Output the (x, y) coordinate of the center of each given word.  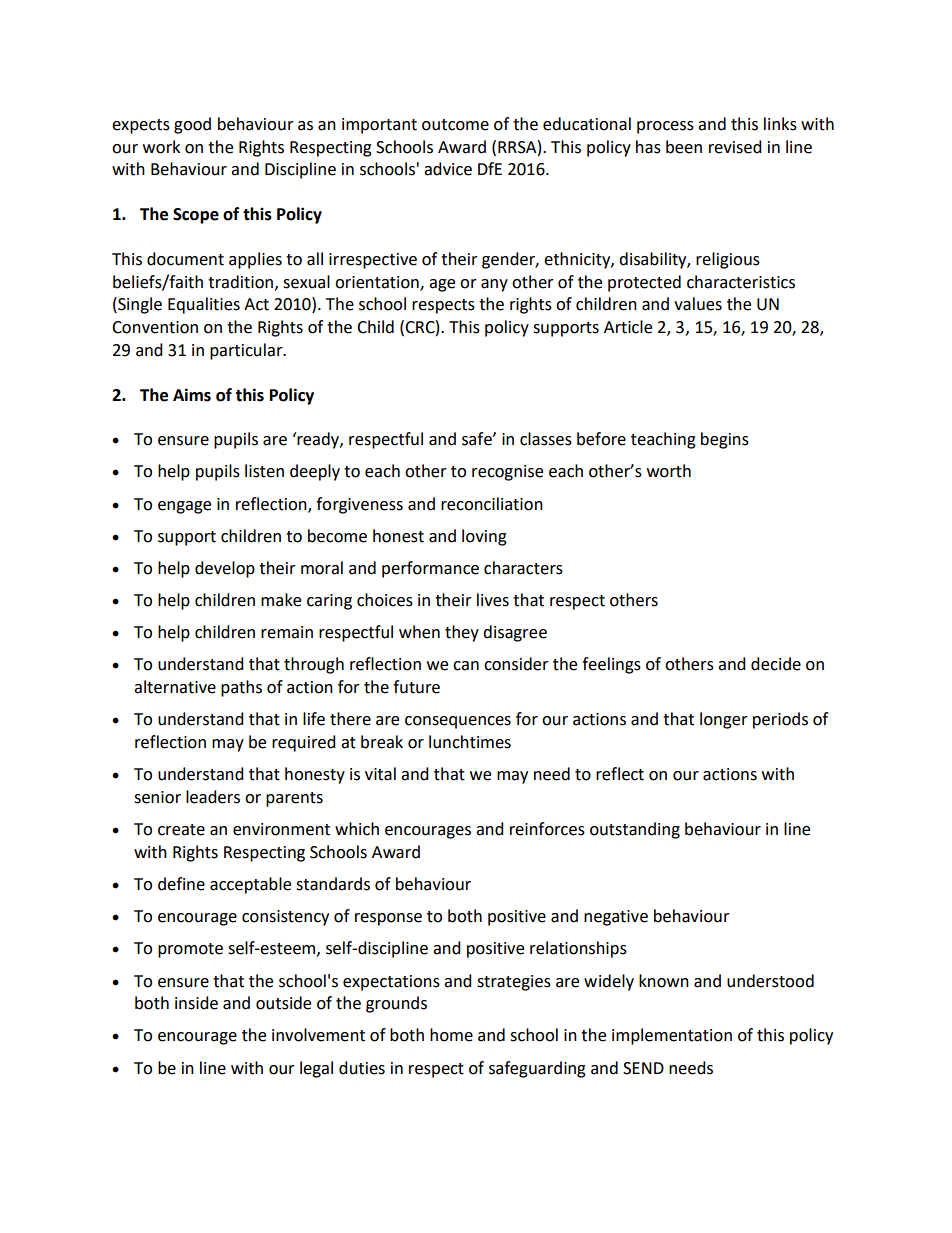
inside (196, 1003)
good (192, 125)
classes (546, 439)
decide (776, 664)
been (684, 147)
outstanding (635, 830)
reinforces (547, 829)
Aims (192, 395)
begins (725, 440)
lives (493, 600)
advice (448, 169)
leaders (213, 797)
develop (225, 569)
